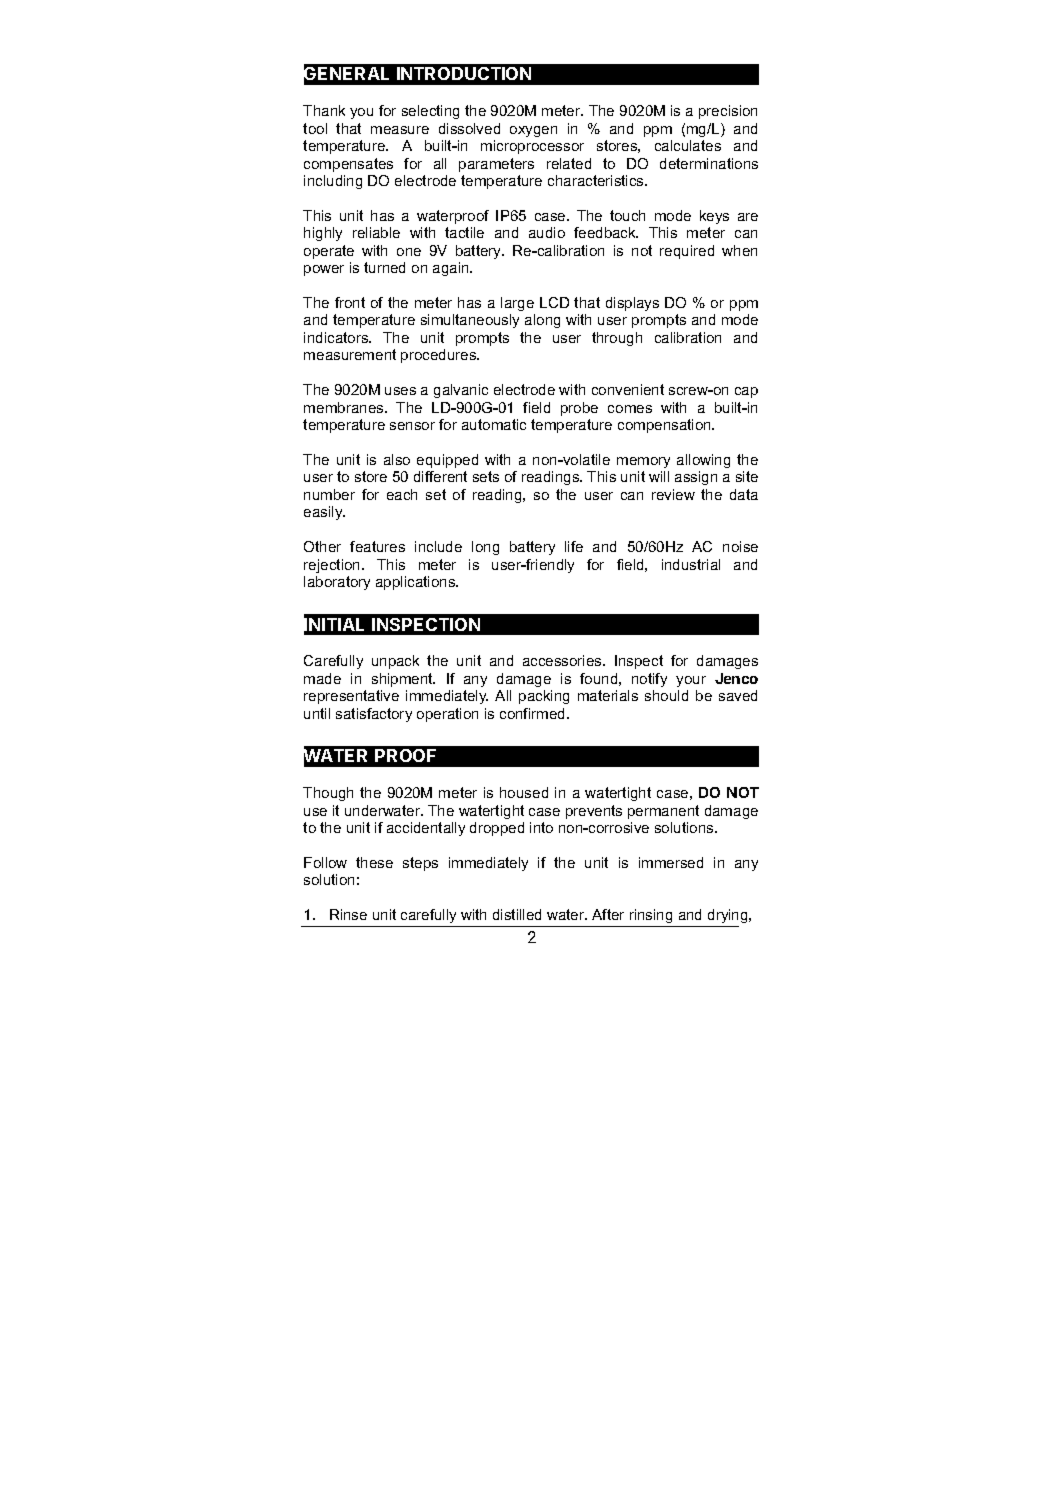 This document has width=1062, height=1502. What do you see at coordinates (673, 494) in the document?
I see `review` at bounding box center [673, 494].
